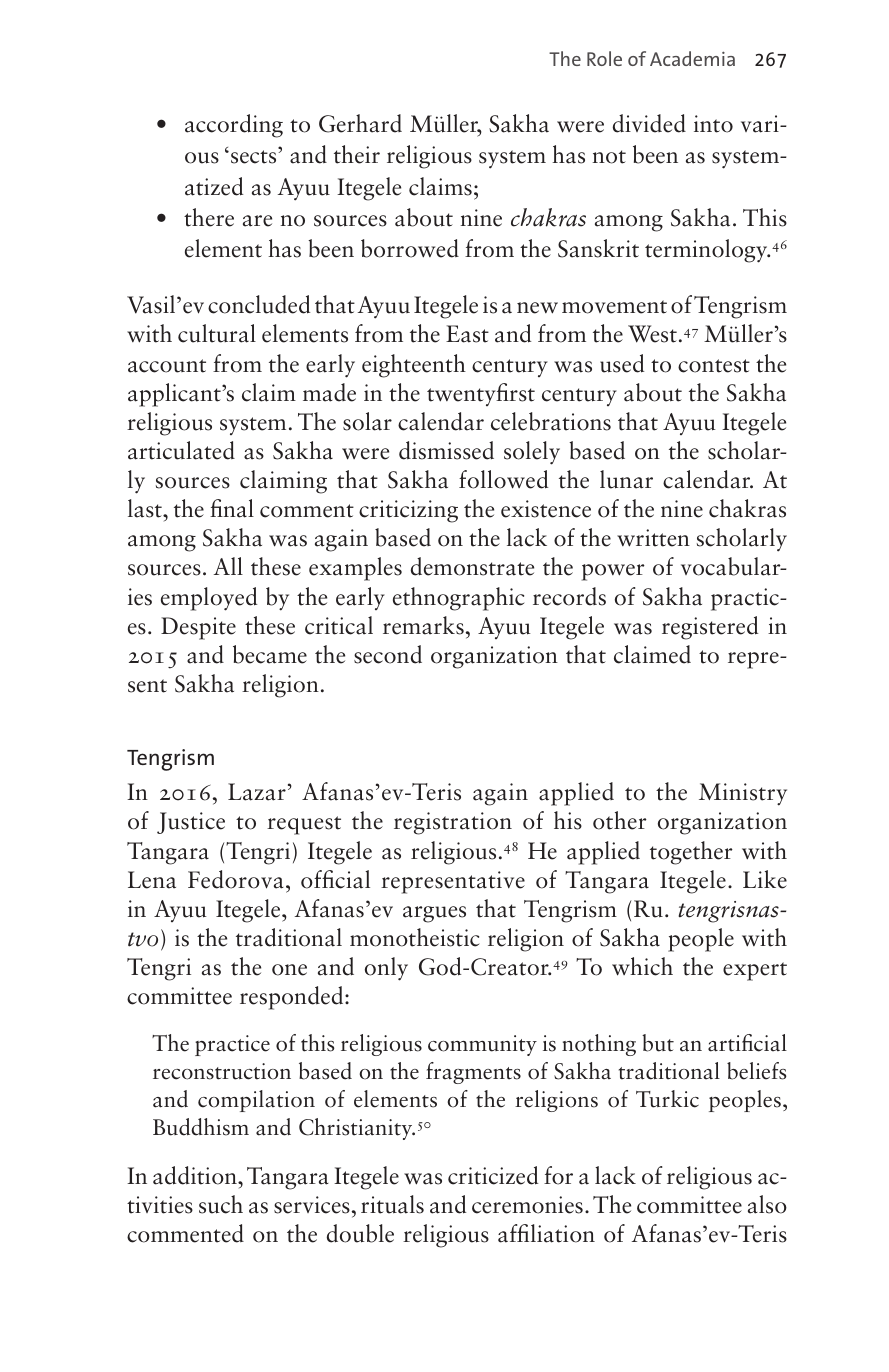 This document has width=889, height=1372. I want to click on cultural, so click(217, 333).
